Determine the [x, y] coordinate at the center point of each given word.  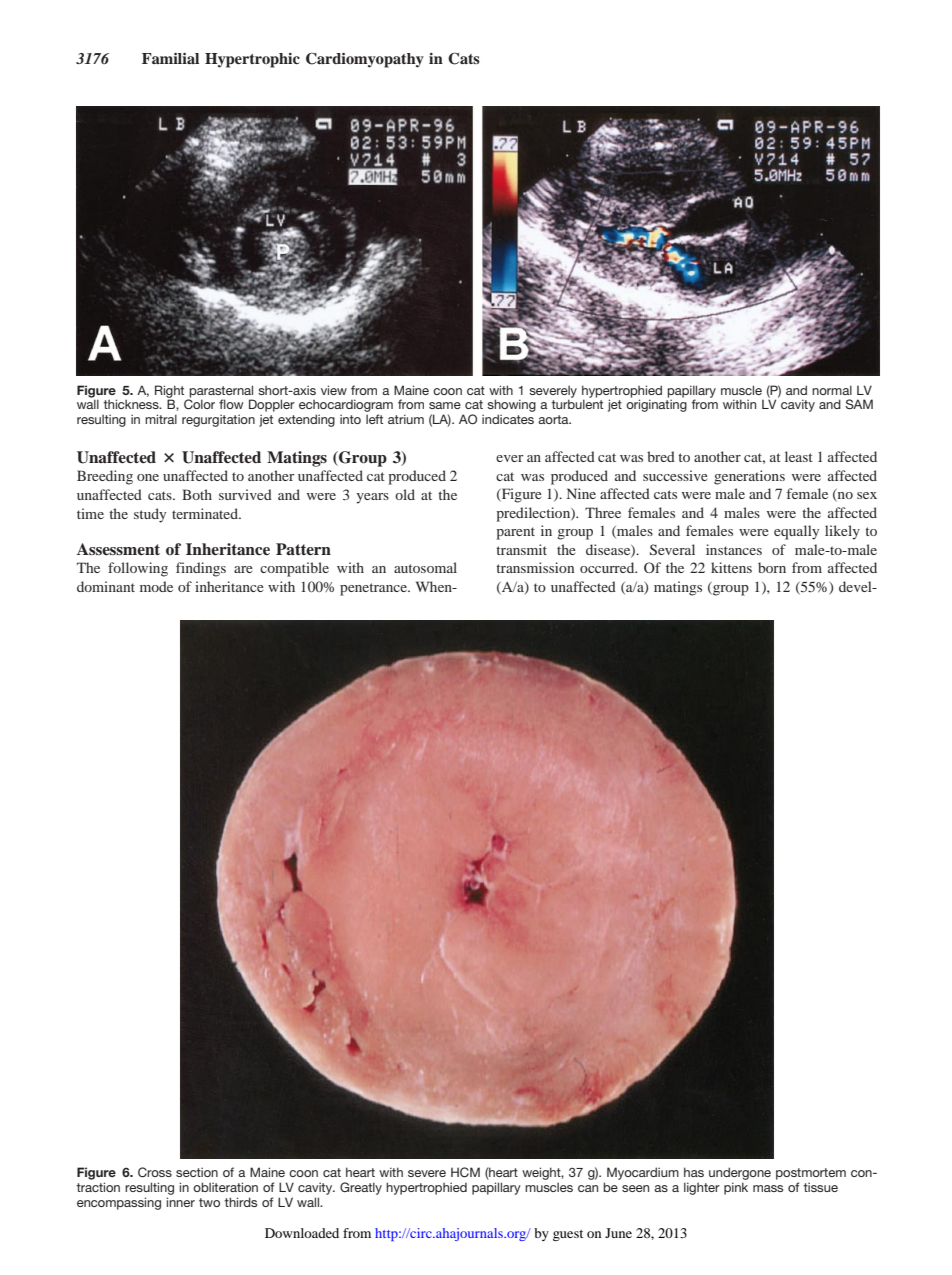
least [799, 456]
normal [832, 390]
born [772, 567]
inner [181, 1202]
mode [156, 586]
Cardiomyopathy [365, 60]
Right [169, 392]
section [197, 1172]
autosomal [425, 567]
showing [511, 405]
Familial [170, 58]
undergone [740, 1173]
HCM [465, 1172]
